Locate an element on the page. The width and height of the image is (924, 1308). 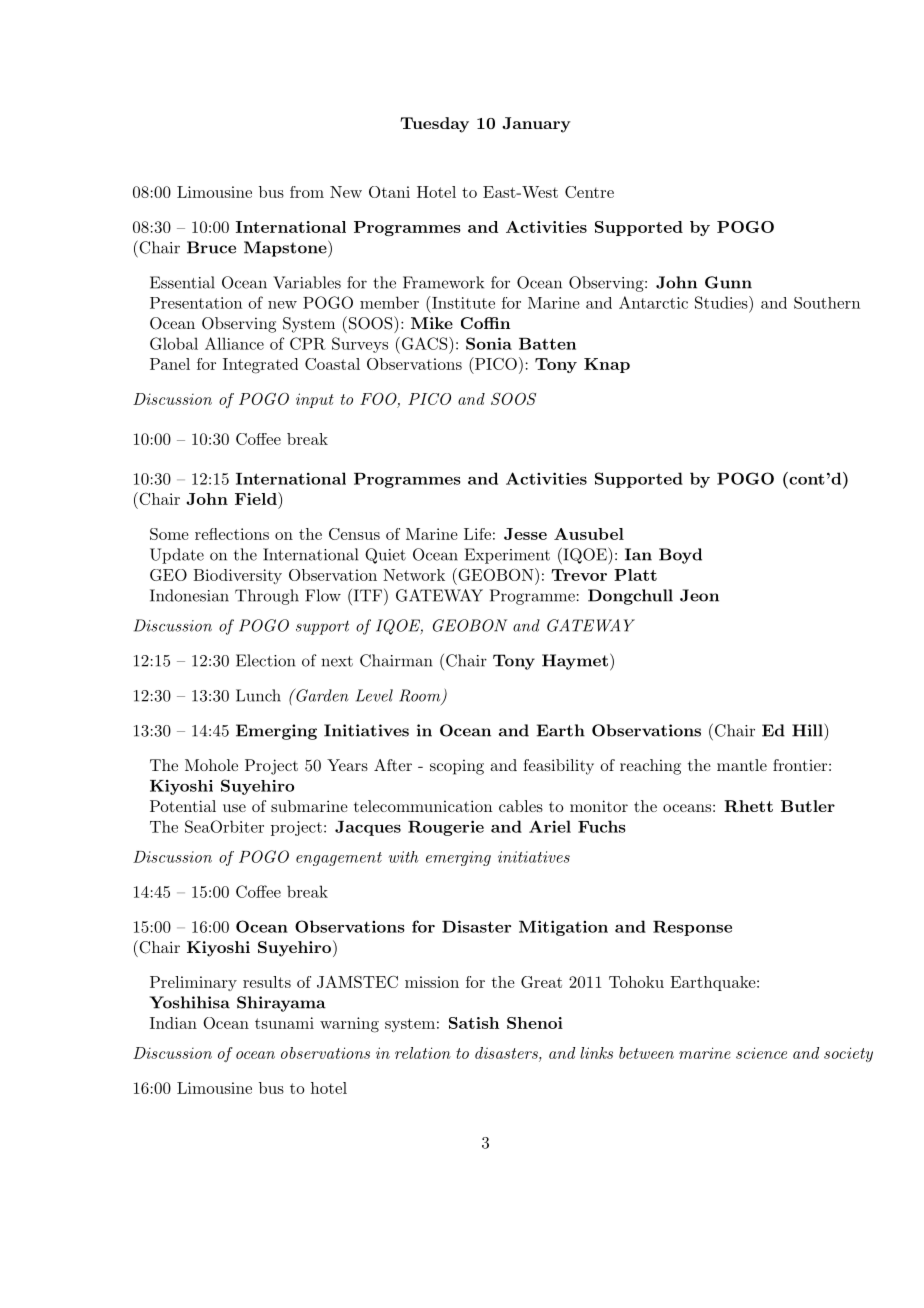
feasibility is located at coordinates (558, 767).
